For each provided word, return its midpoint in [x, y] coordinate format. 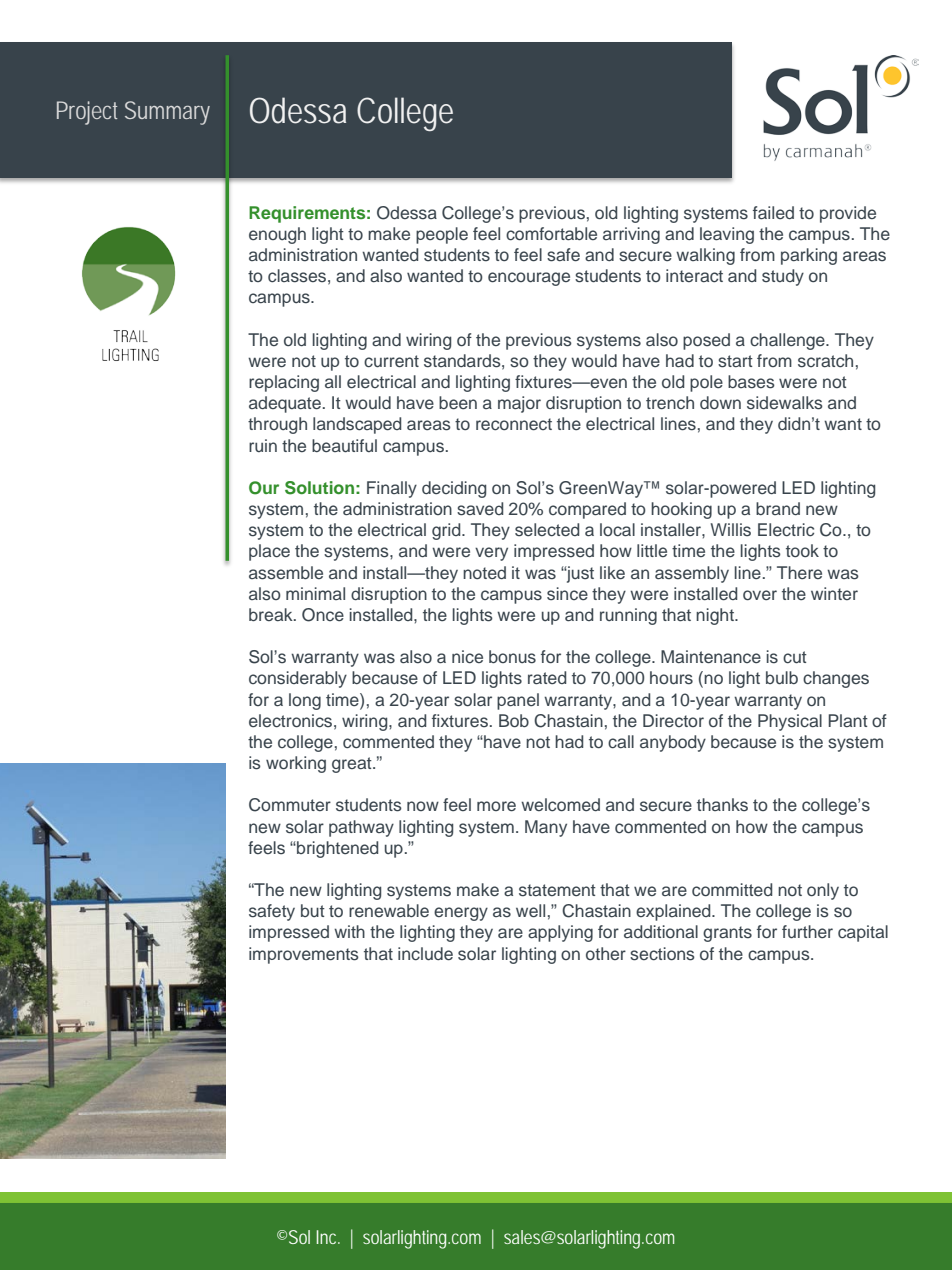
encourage [529, 279]
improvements [304, 955]
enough [277, 235]
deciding [454, 489]
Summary [167, 113]
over [760, 595]
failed [773, 212]
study [783, 277]
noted [484, 572]
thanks [722, 805]
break [272, 614]
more [496, 806]
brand [778, 508]
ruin [263, 445]
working [296, 764]
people [442, 235]
